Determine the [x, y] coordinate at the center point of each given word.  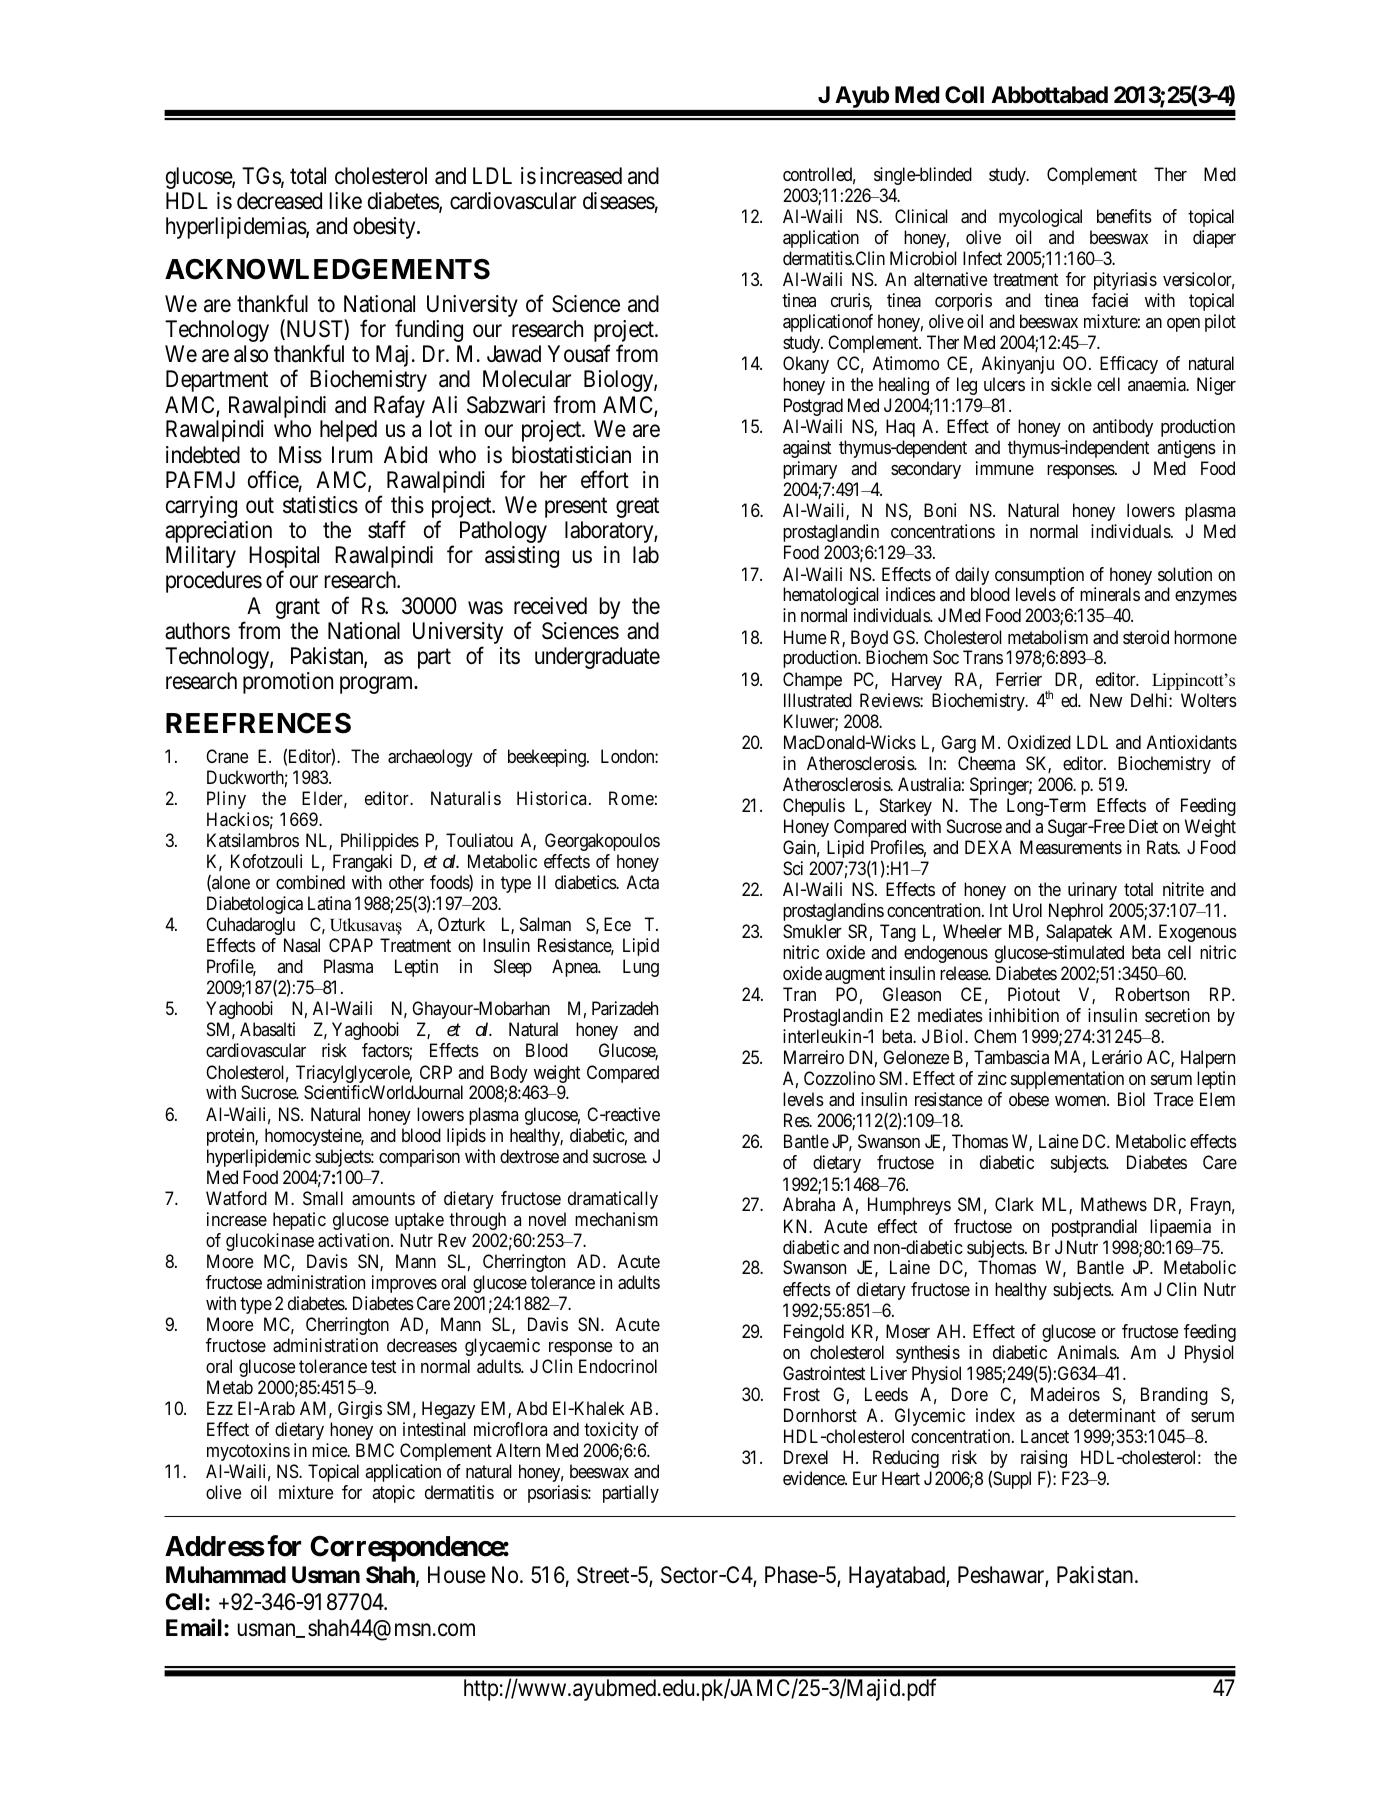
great [637, 508]
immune [1005, 468]
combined [310, 882]
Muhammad [226, 1575]
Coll [964, 94]
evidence [815, 1478]
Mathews [1114, 1204]
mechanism [616, 1219]
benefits [1124, 216]
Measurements [1071, 847]
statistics [320, 505]
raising [1044, 1459]
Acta [643, 882]
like [346, 201]
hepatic [299, 1221]
